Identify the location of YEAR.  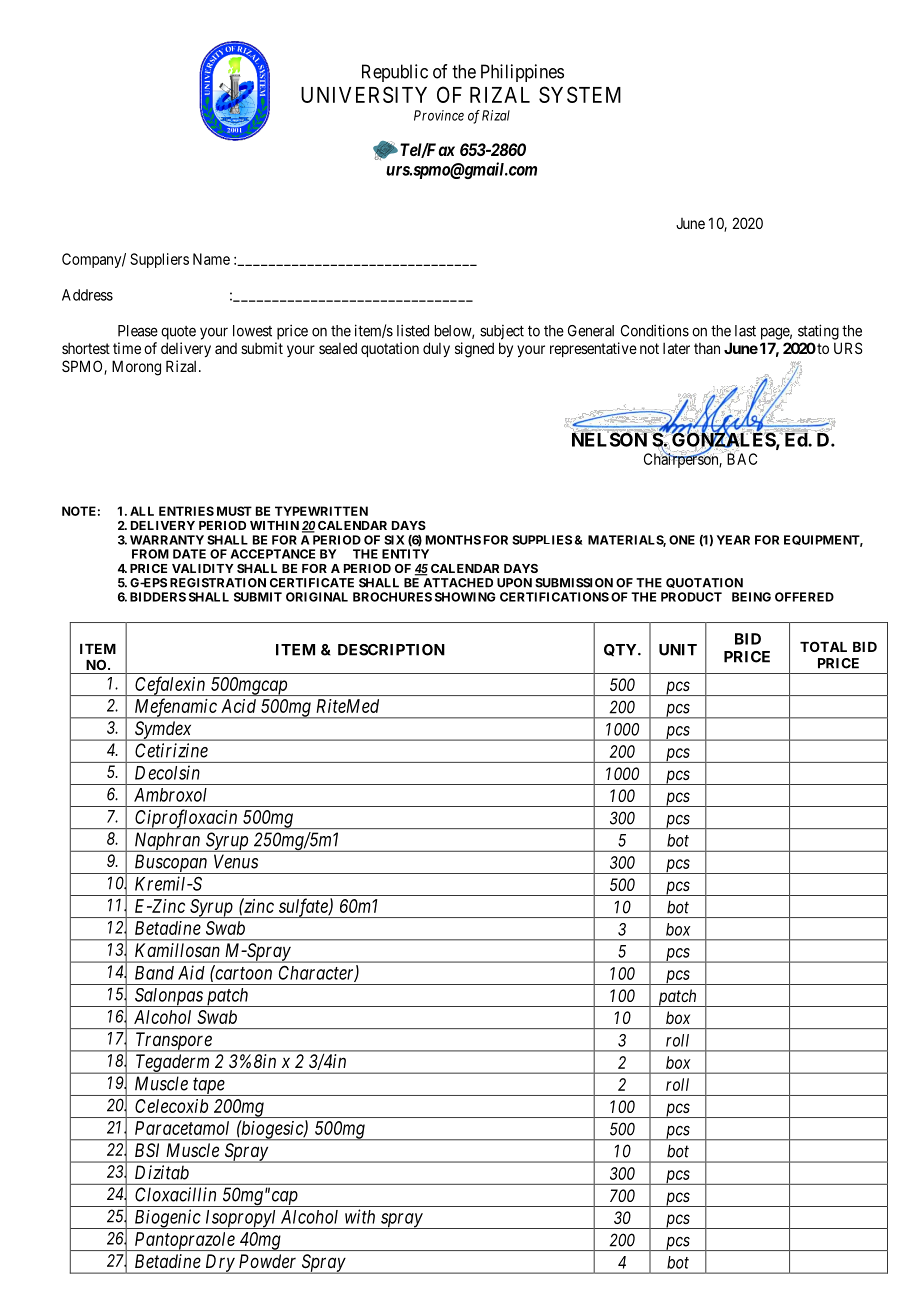
(733, 540).
